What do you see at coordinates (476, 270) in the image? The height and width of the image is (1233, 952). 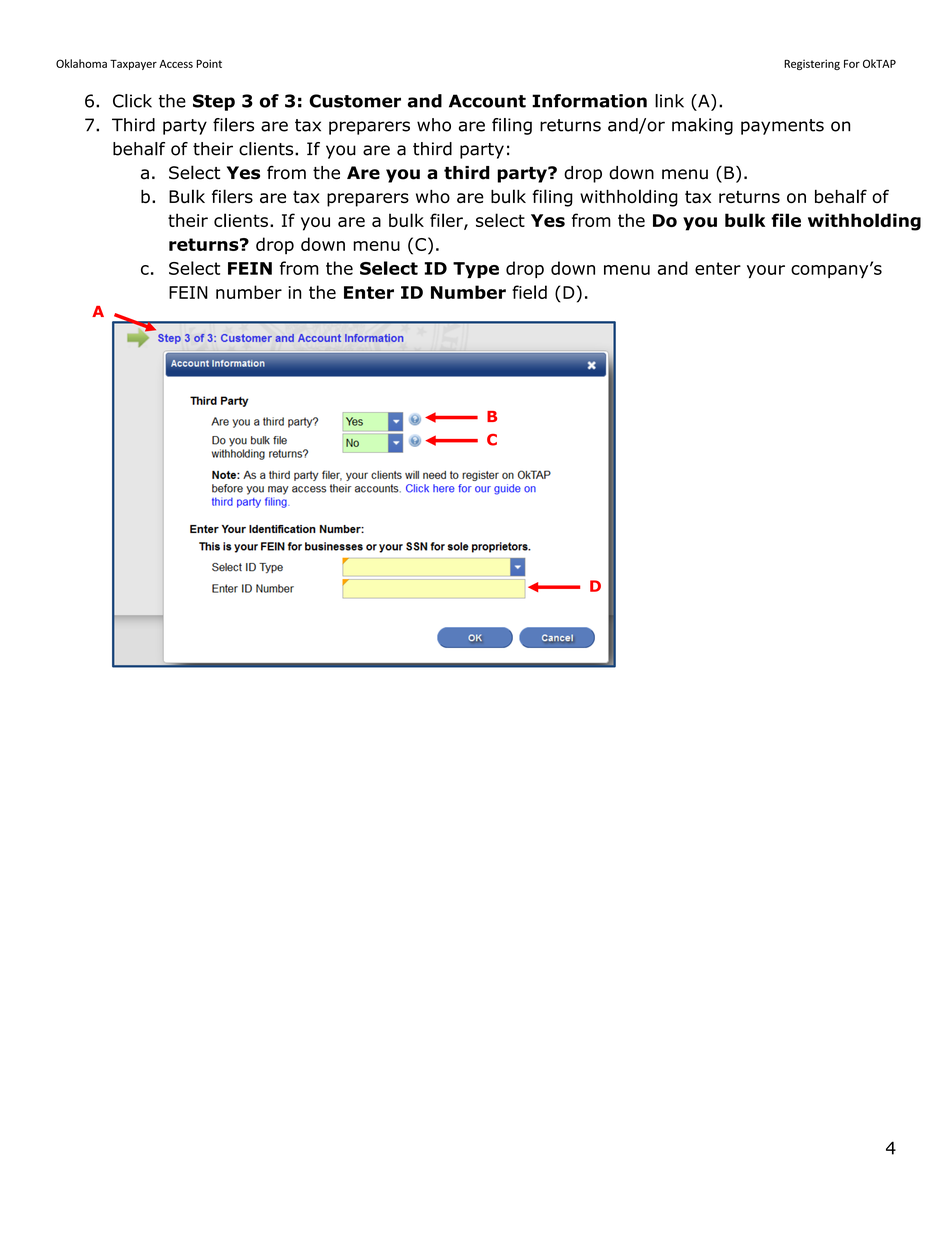 I see `Type` at bounding box center [476, 270].
